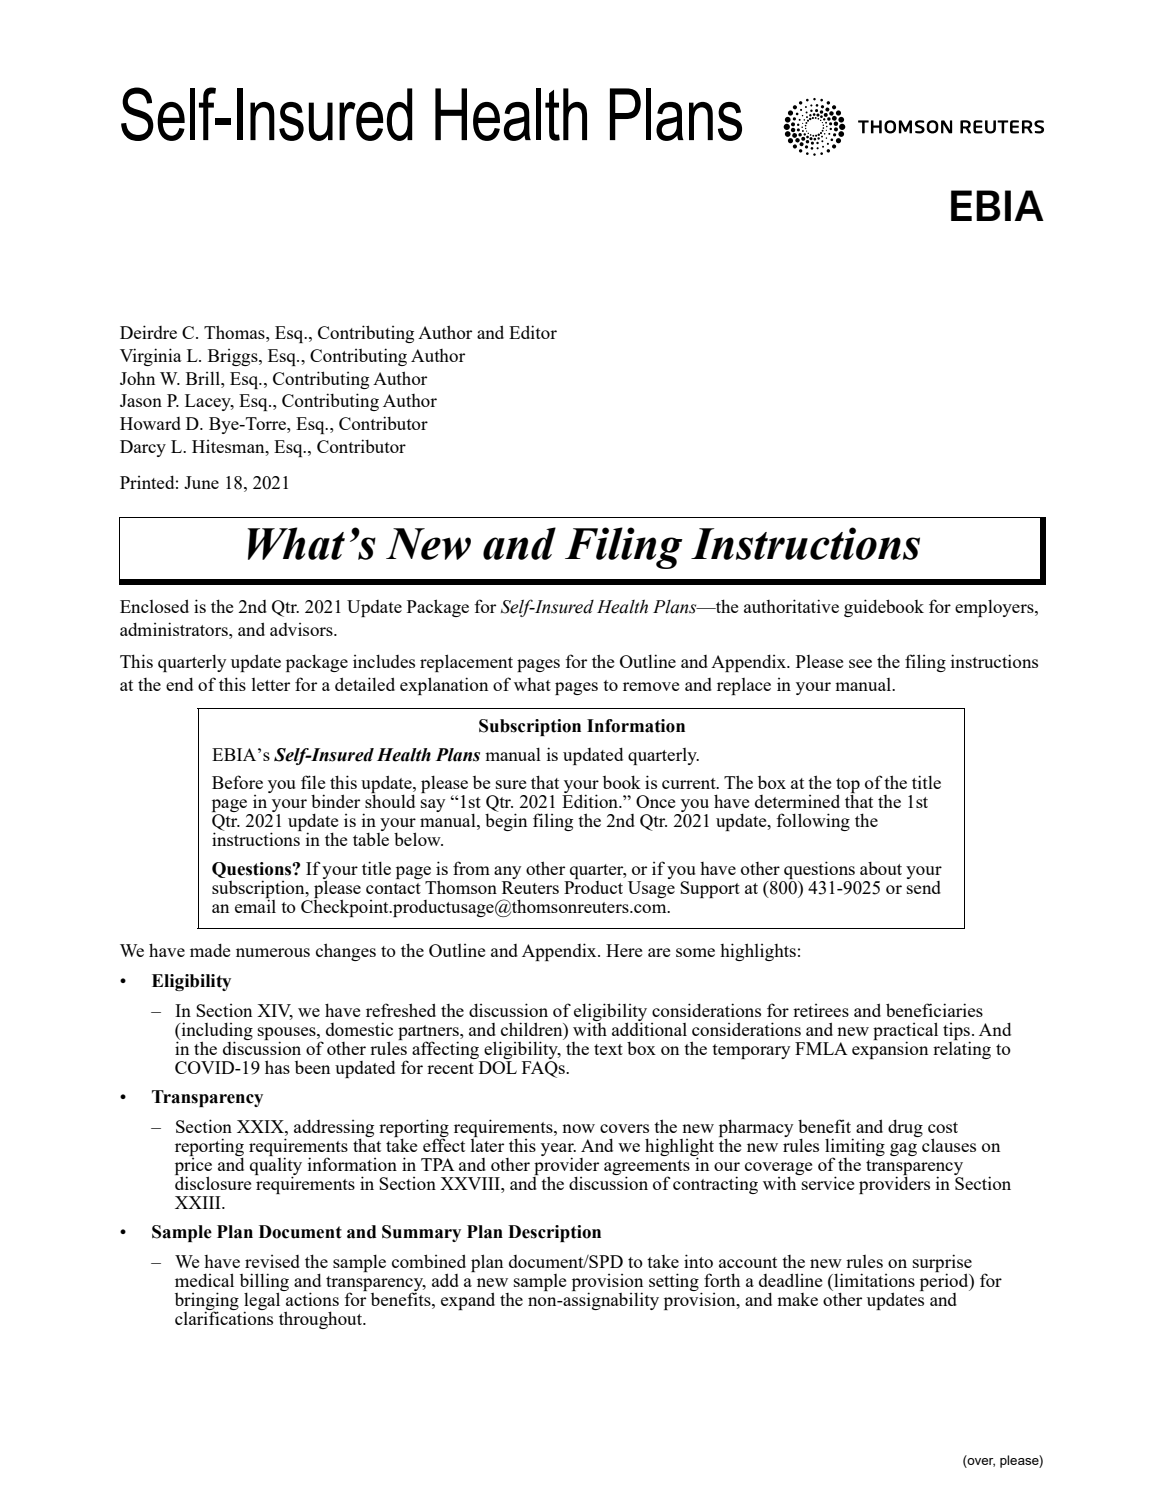 The image size is (1163, 1505). I want to click on Description, so click(554, 1233).
